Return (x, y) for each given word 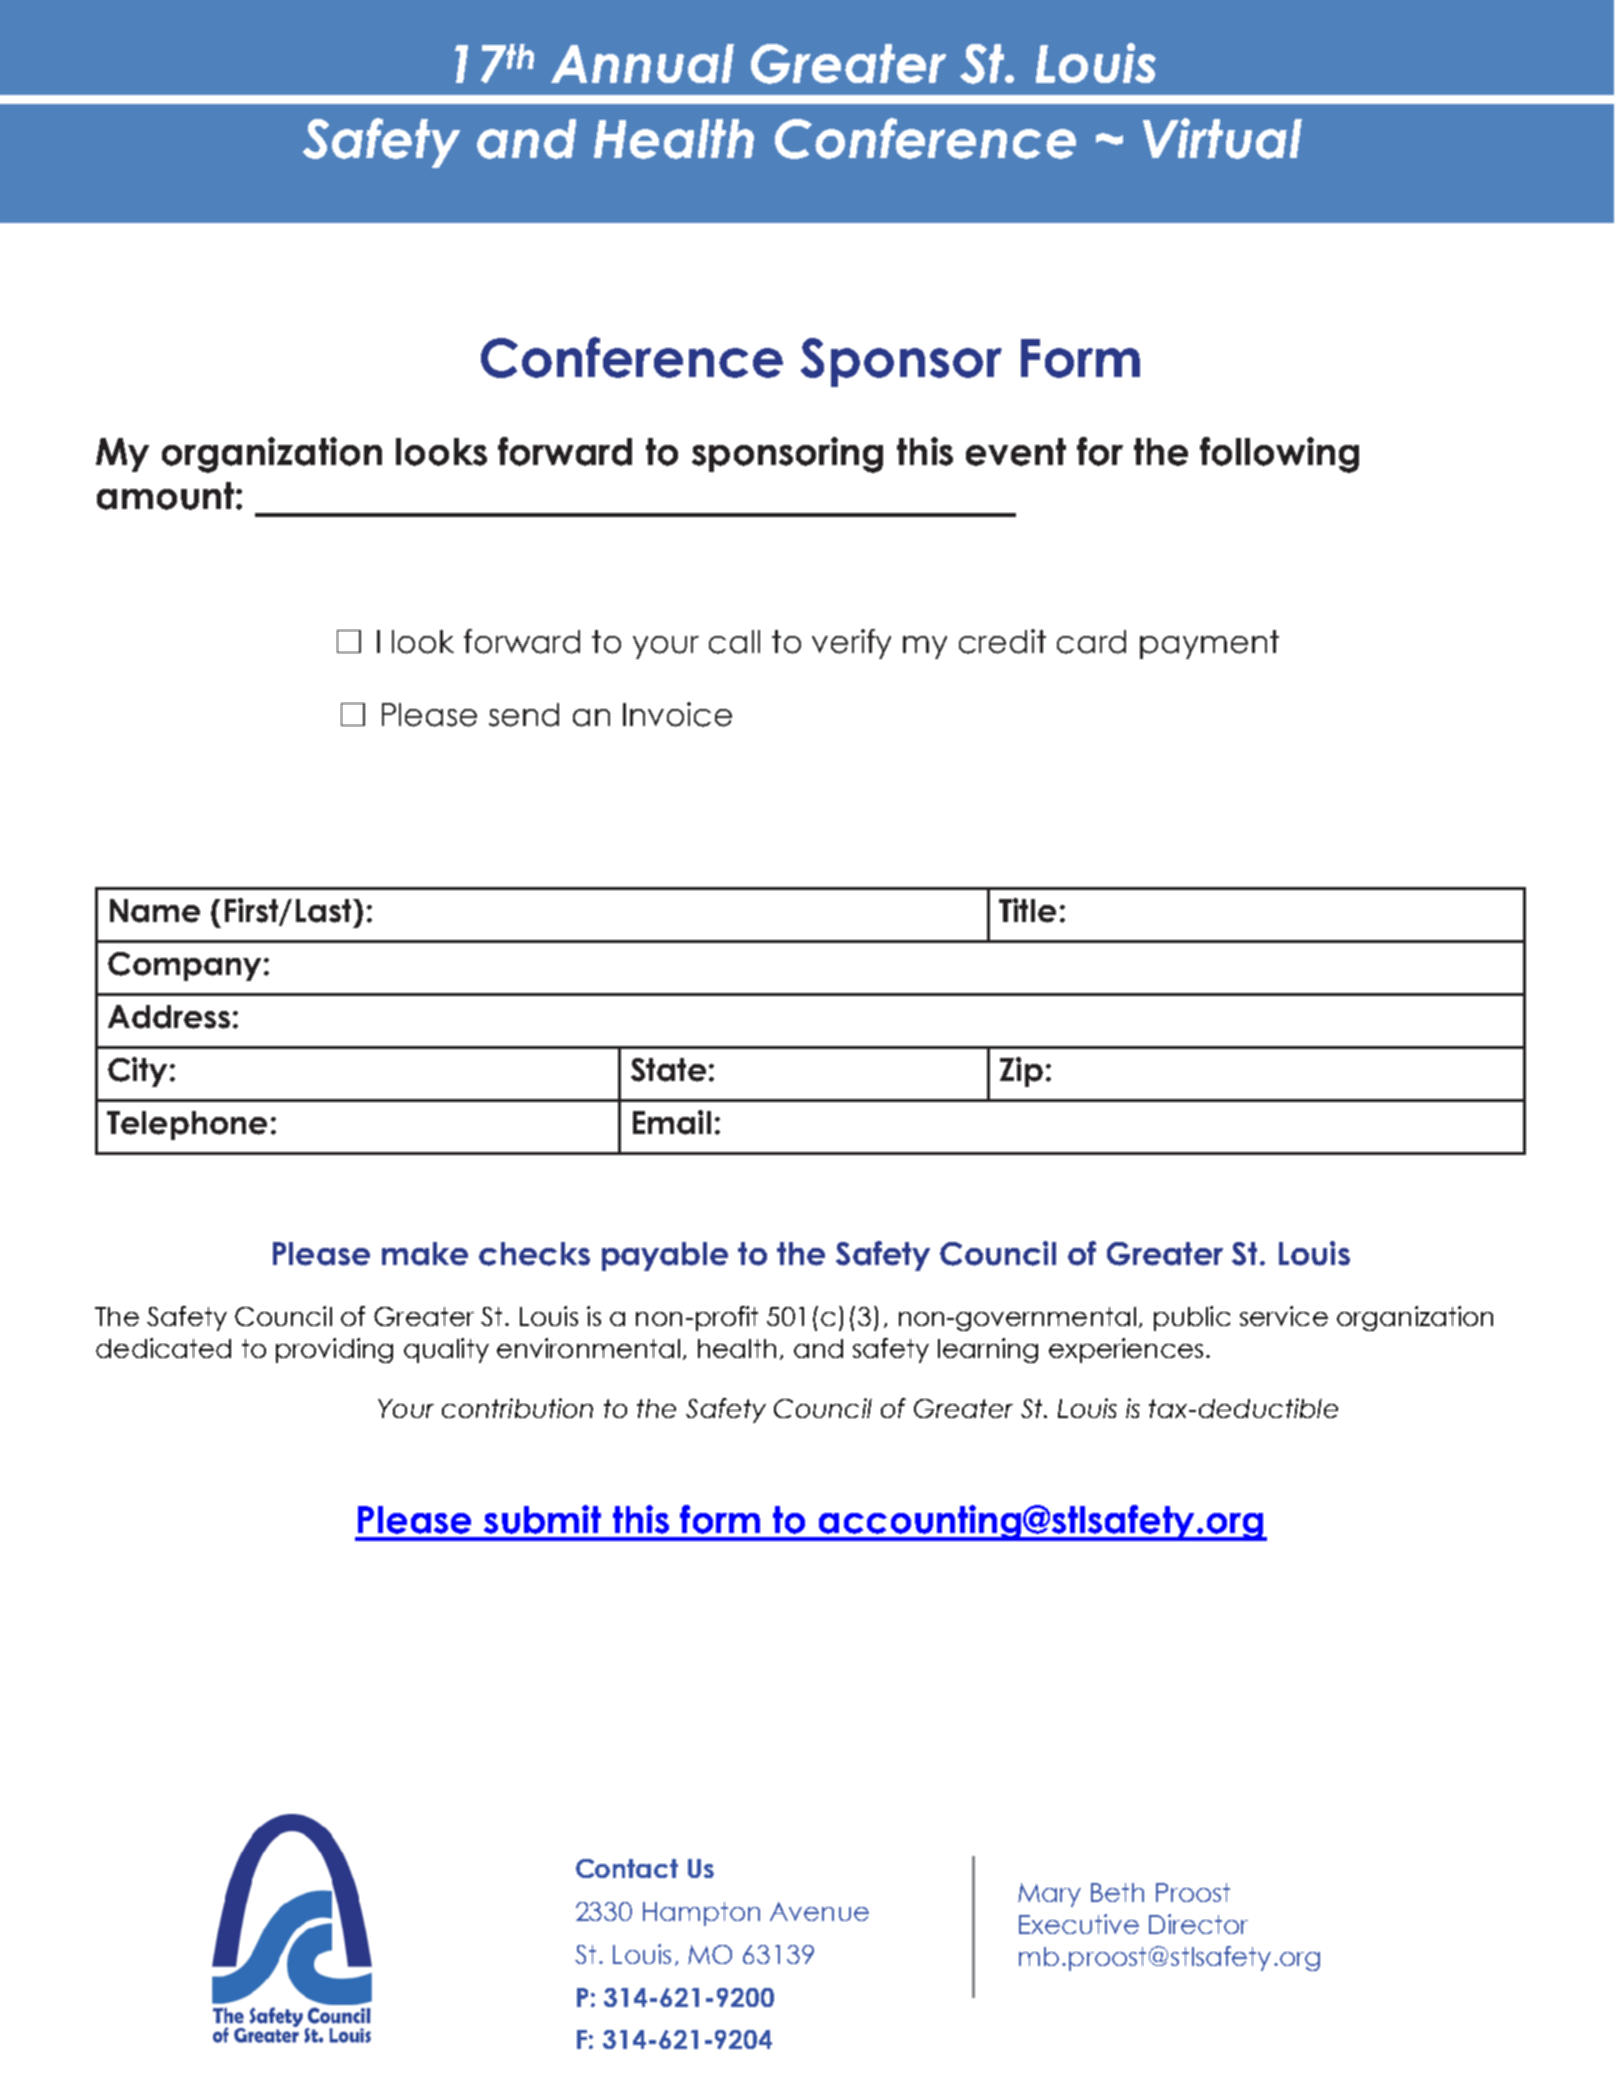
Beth (1117, 1892)
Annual (642, 63)
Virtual (1222, 138)
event (1016, 452)
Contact (627, 1868)
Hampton (701, 1914)
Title (1027, 910)
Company (184, 966)
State (668, 1070)
